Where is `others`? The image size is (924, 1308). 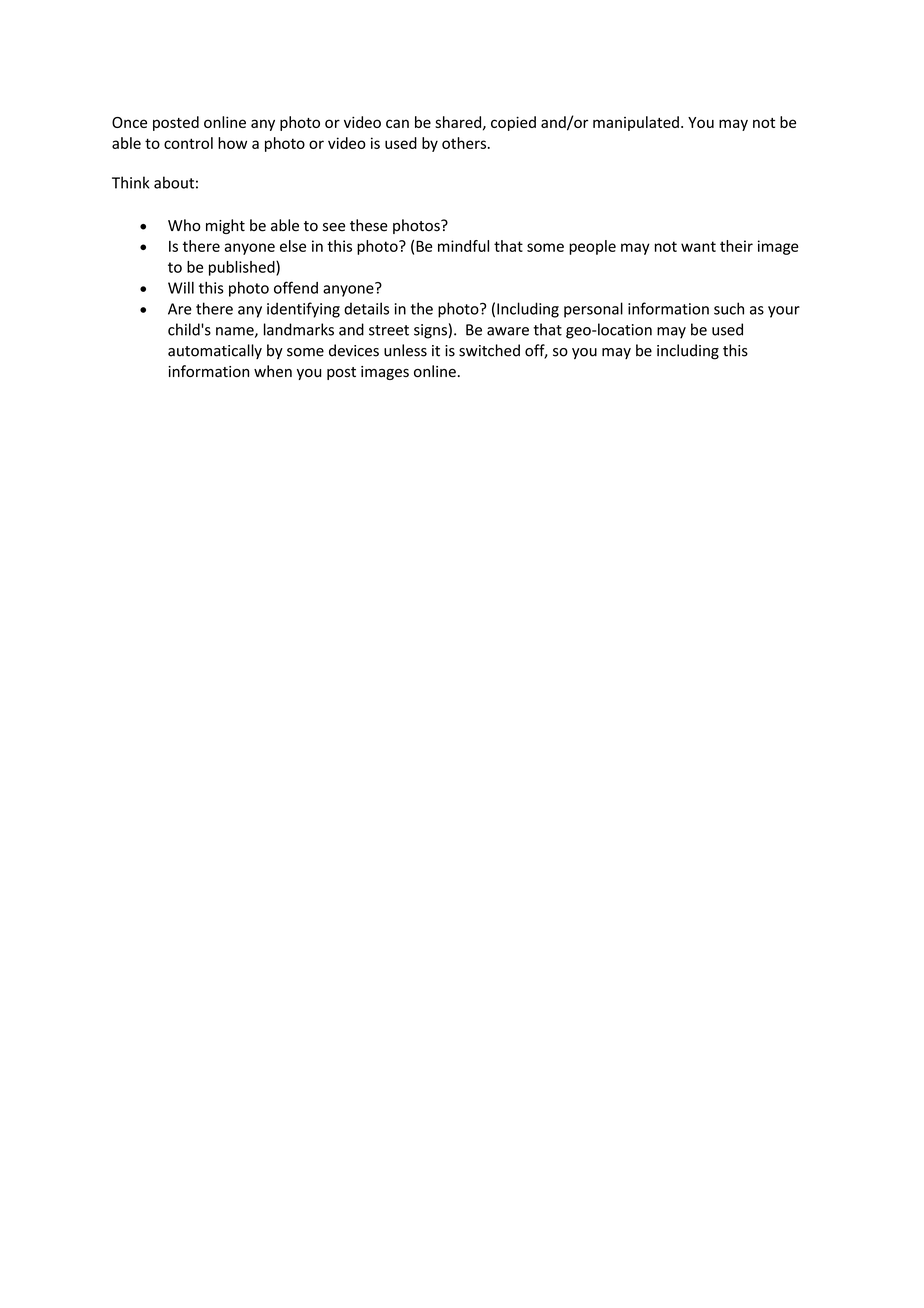
others is located at coordinates (465, 143).
